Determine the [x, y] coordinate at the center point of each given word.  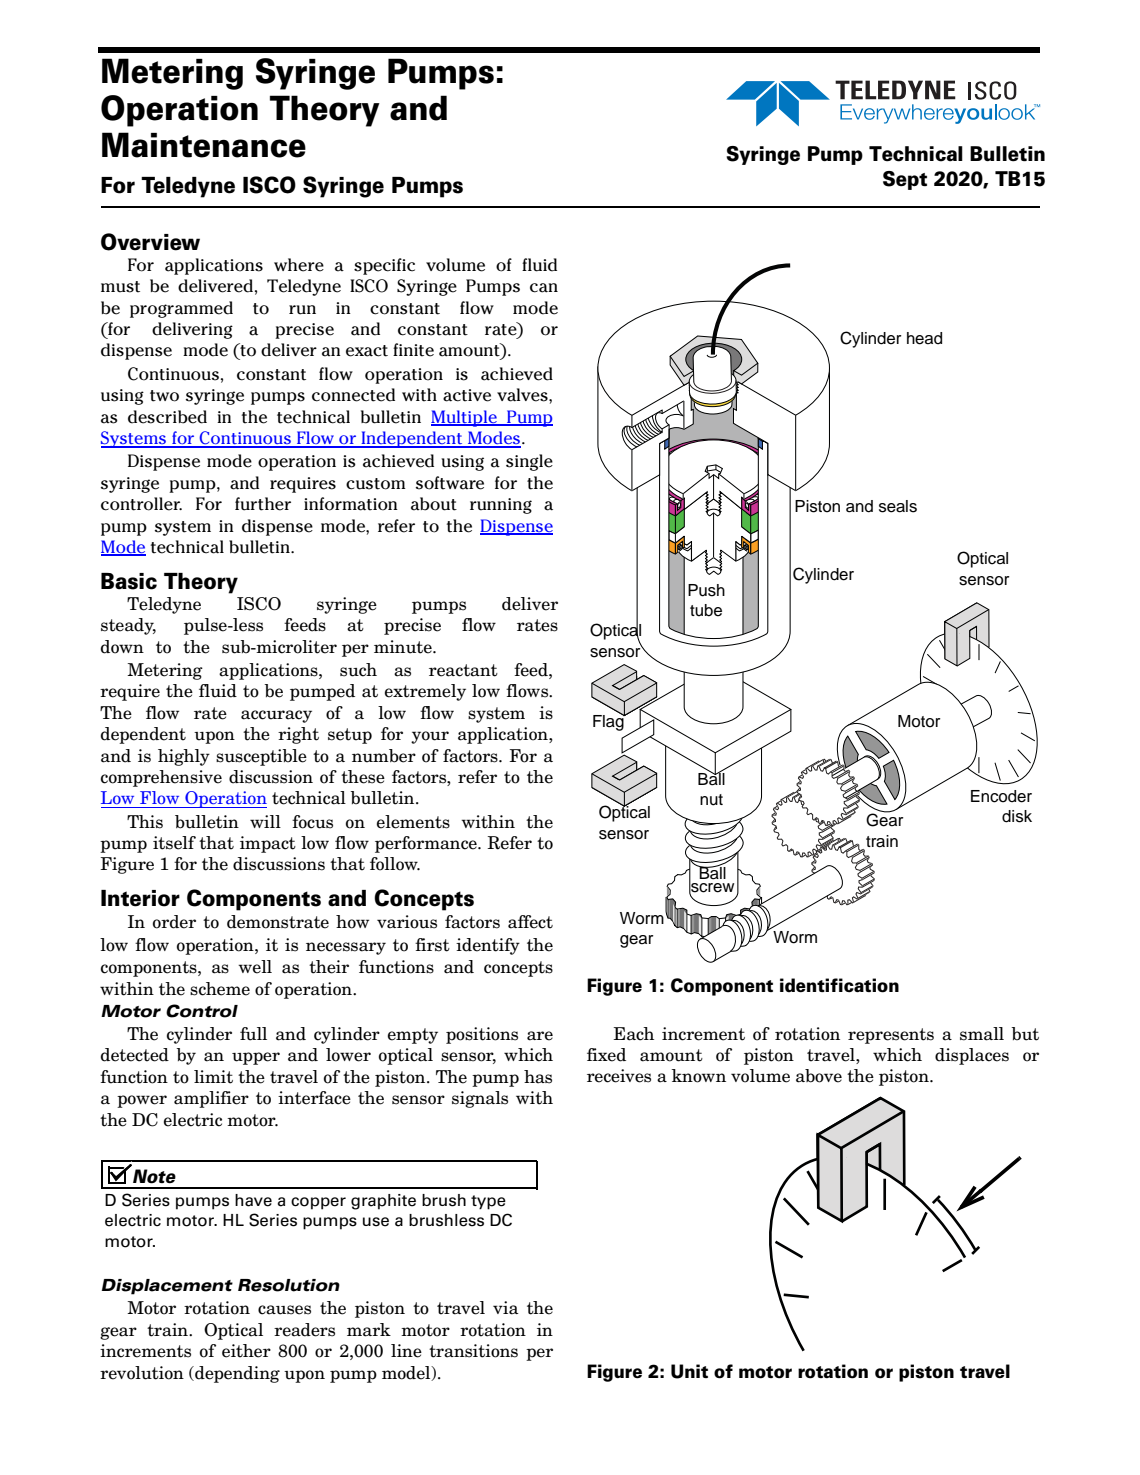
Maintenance [204, 145]
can [544, 288]
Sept [905, 180]
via [505, 1308]
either [246, 1351]
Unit [689, 1371]
